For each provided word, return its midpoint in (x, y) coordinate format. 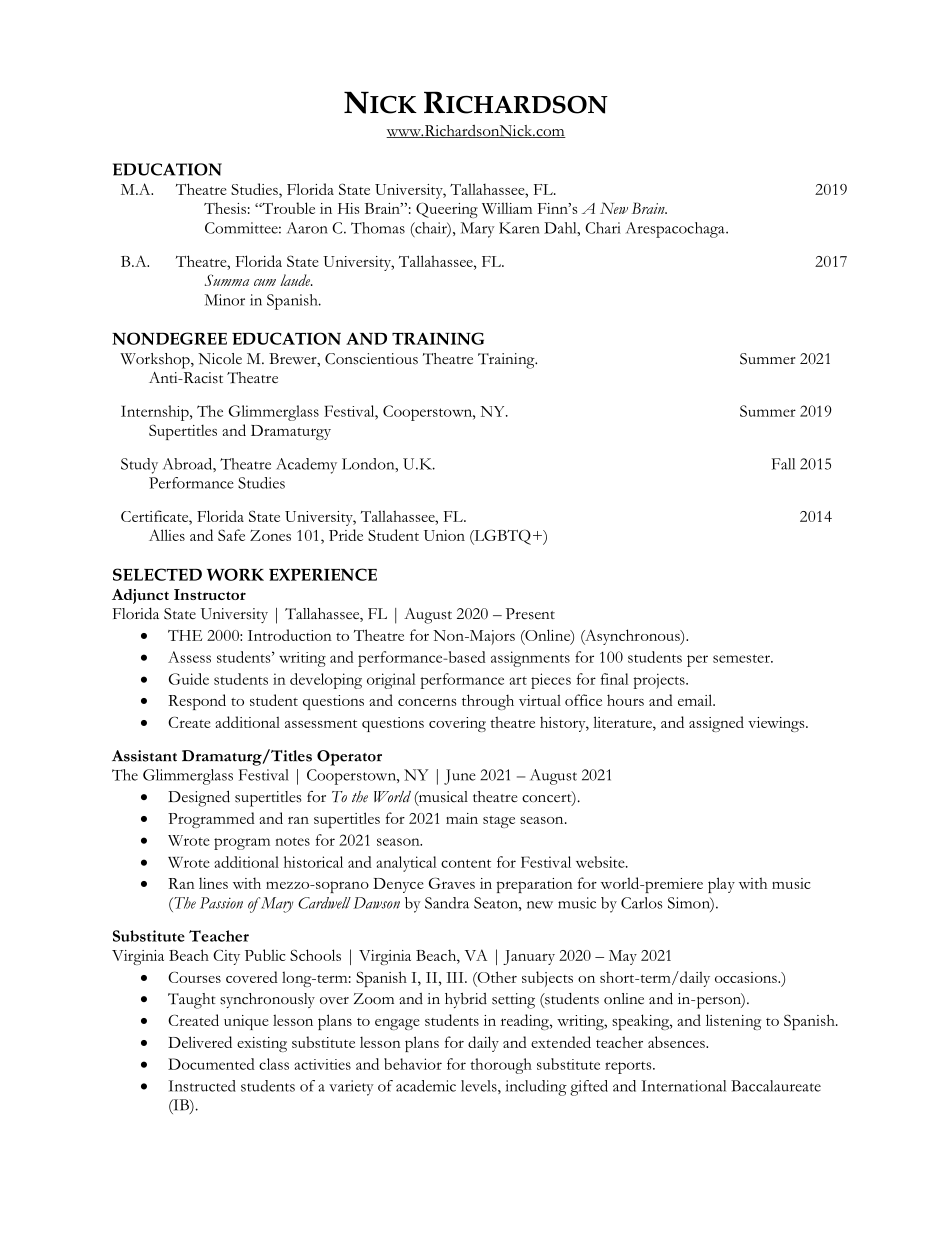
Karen (519, 228)
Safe (231, 535)
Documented (211, 1064)
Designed (199, 798)
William (507, 208)
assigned (716, 724)
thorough (501, 1066)
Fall (783, 464)
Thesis (225, 208)
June (460, 777)
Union (444, 535)
